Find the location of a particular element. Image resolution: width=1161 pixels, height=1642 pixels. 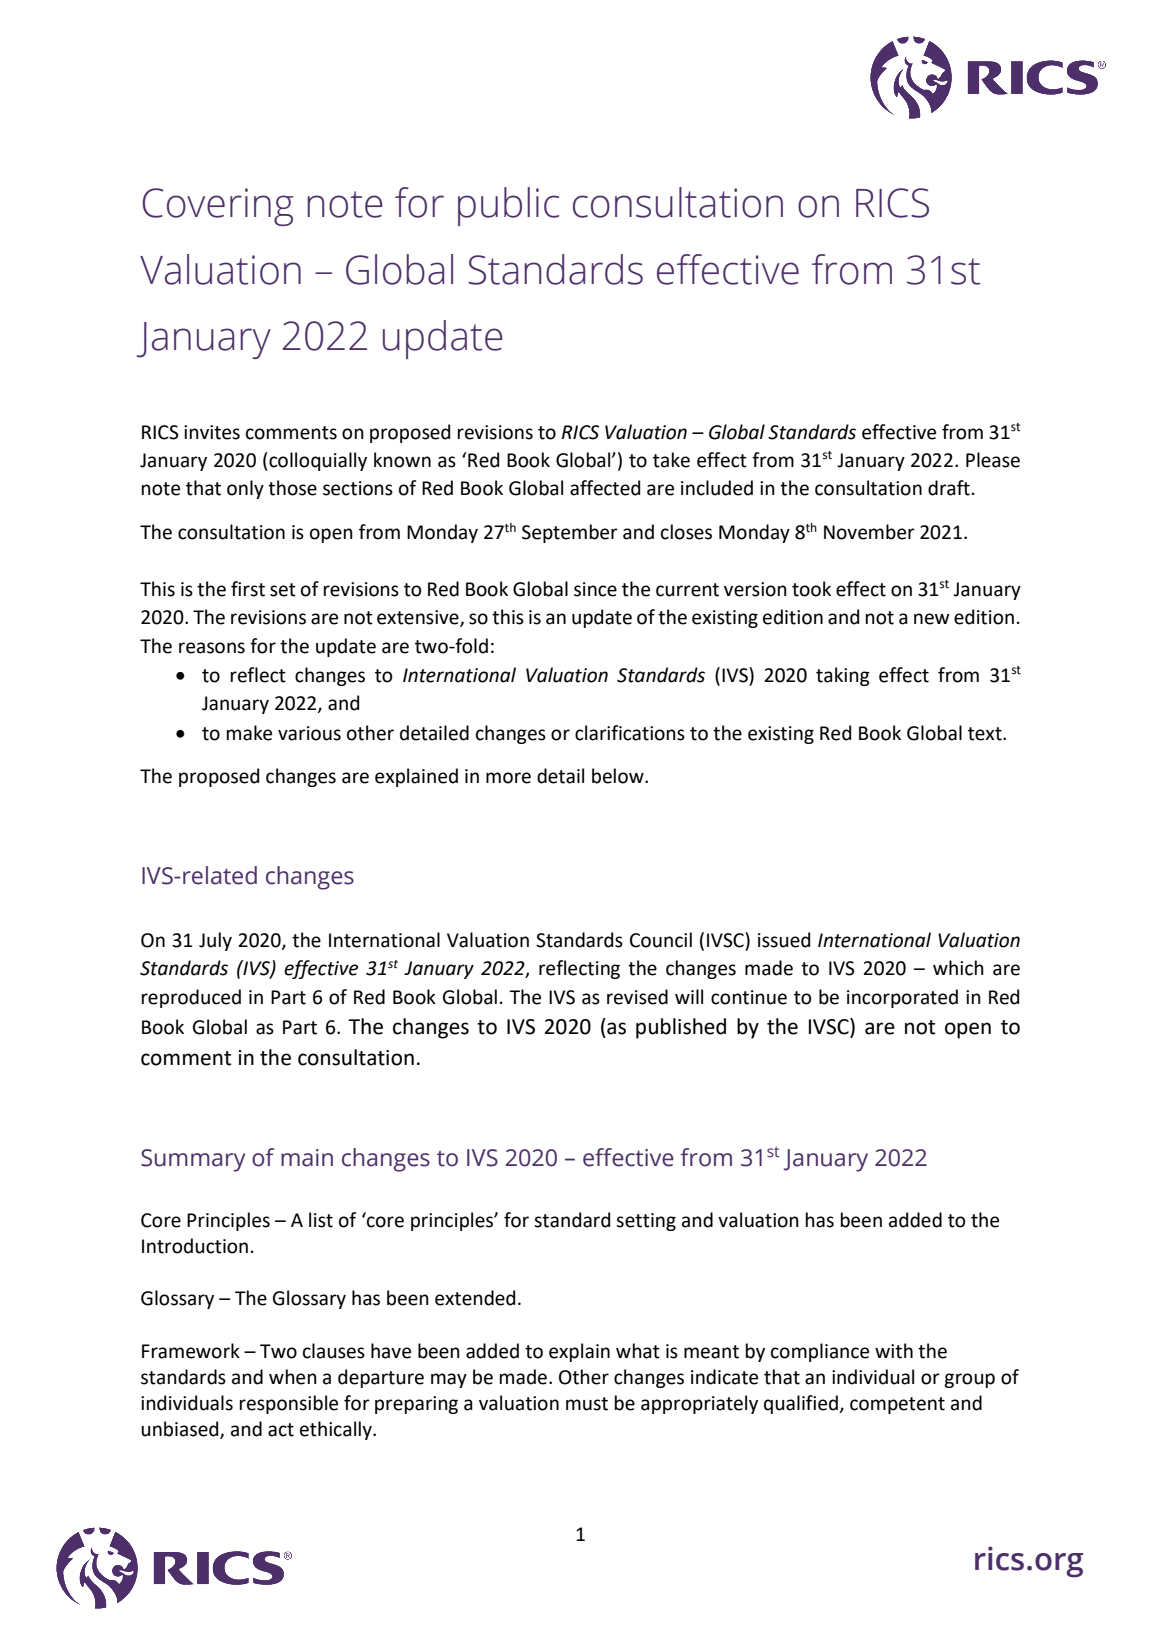

public is located at coordinates (508, 206).
